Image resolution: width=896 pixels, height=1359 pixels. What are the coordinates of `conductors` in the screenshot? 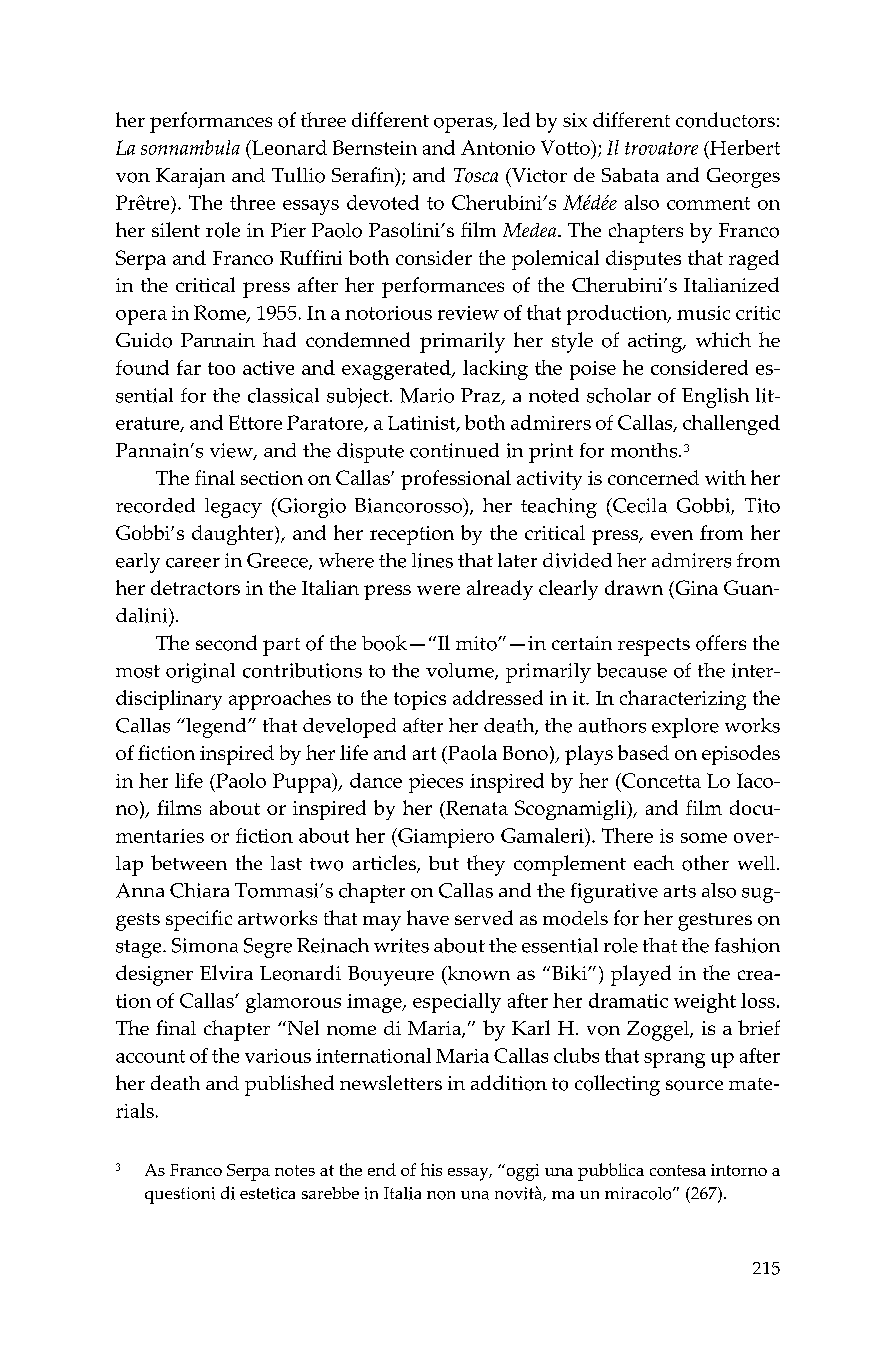 It's located at (725, 120).
